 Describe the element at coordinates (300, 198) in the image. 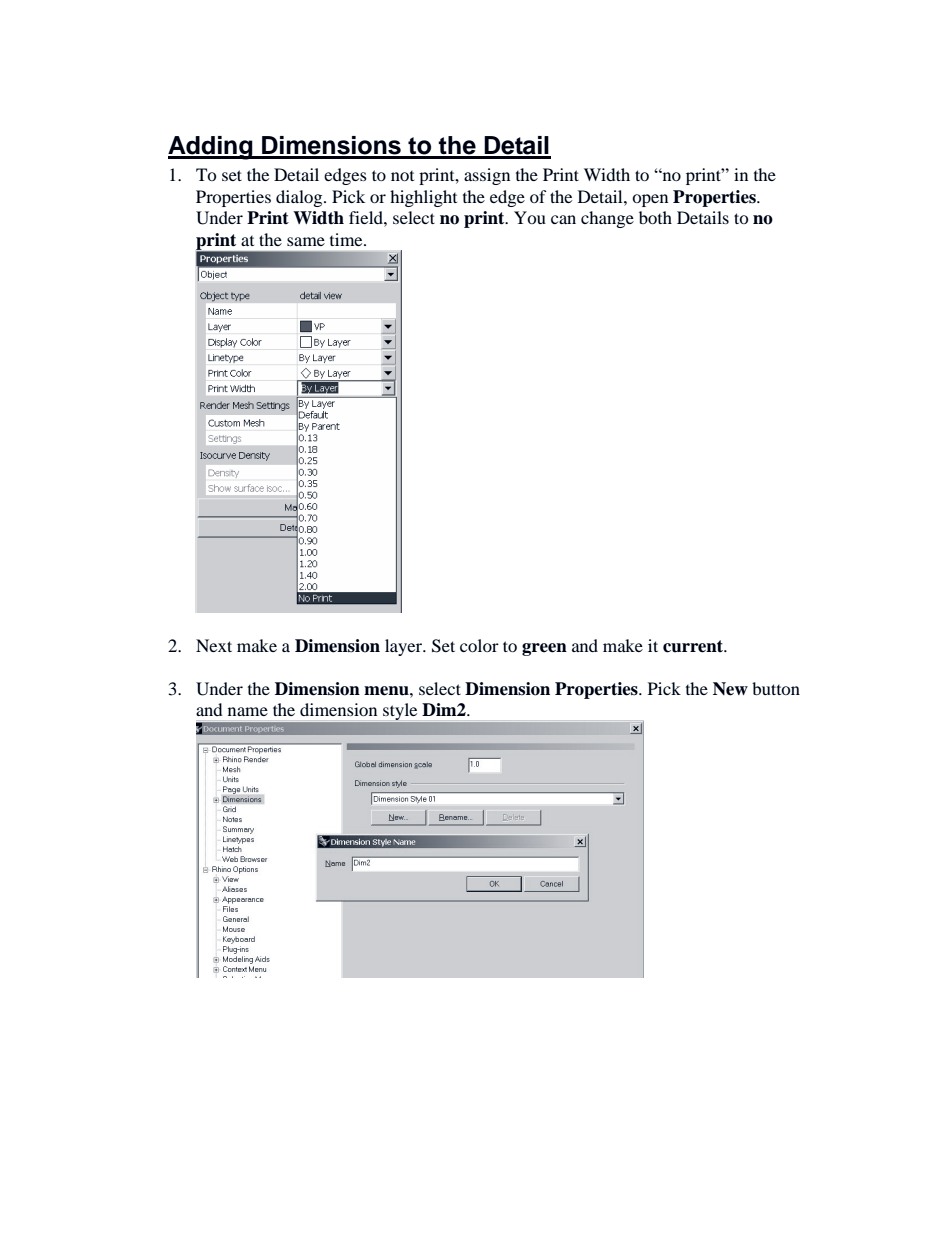

I see `dialog` at that location.
